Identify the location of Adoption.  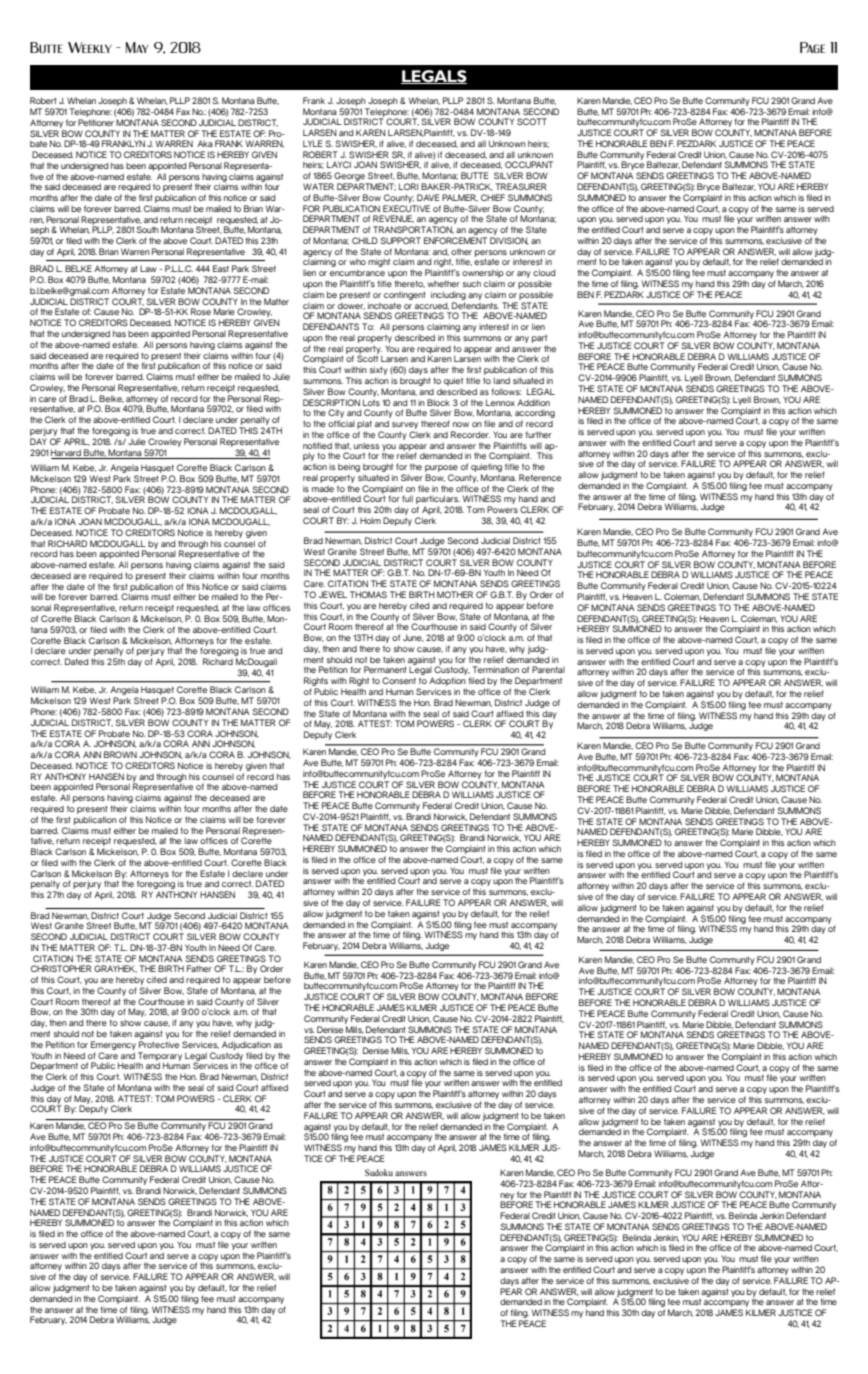
(448, 683).
